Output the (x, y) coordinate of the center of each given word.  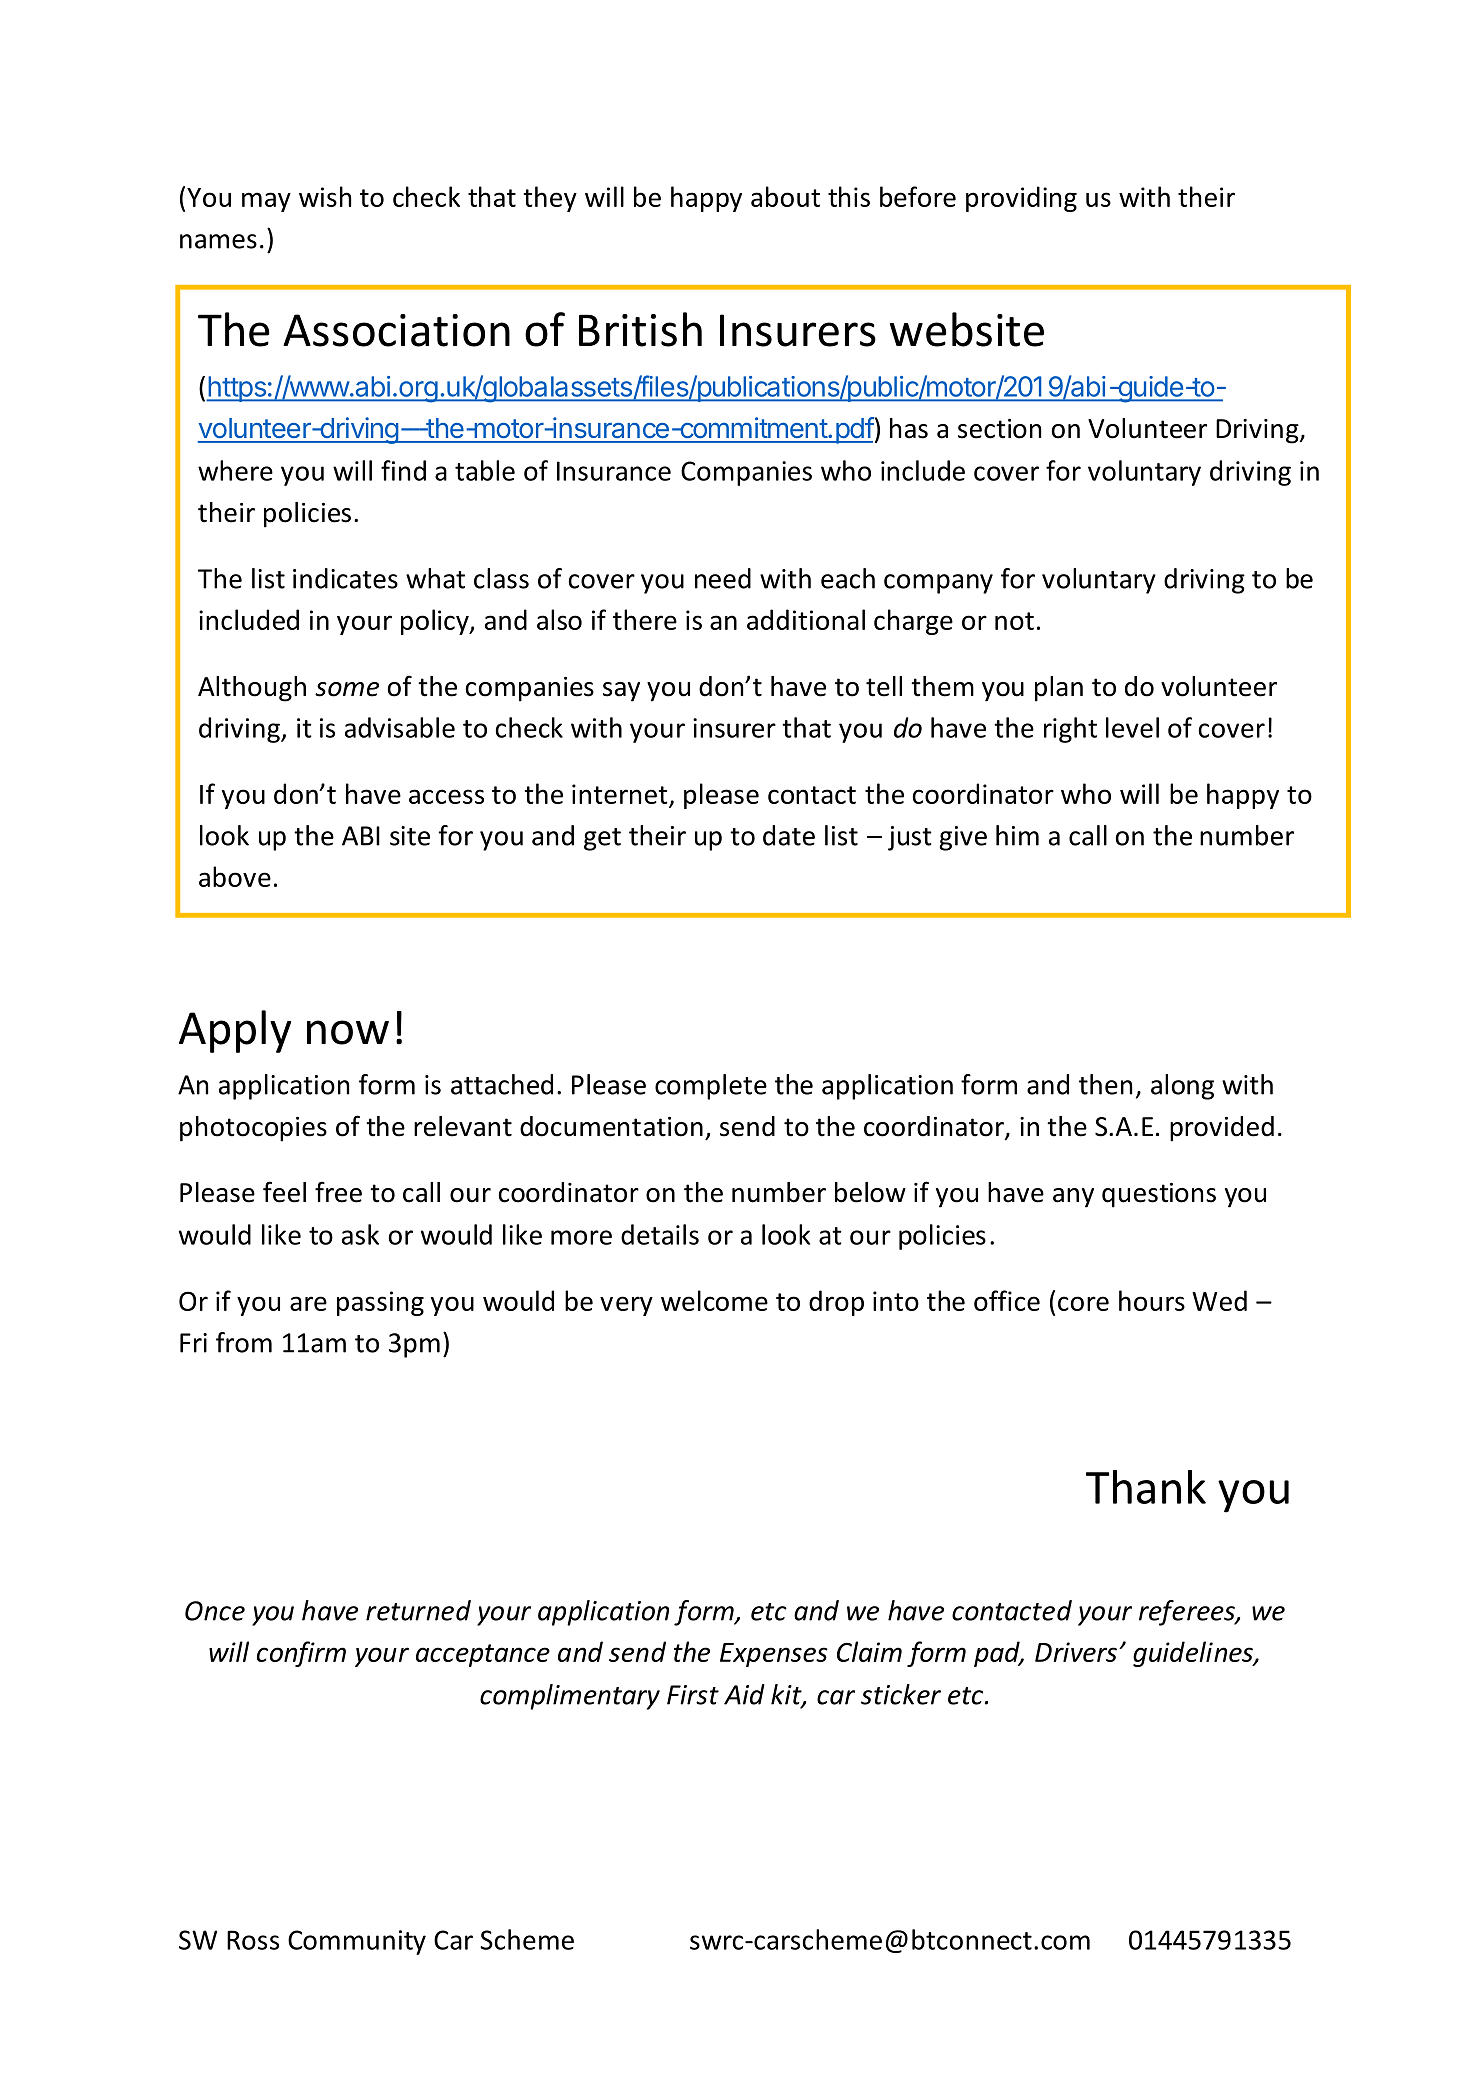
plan (1059, 689)
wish (325, 196)
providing (1021, 199)
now (348, 1032)
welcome (714, 1300)
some (347, 689)
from (244, 1342)
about (785, 196)
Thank (1146, 1487)
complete (711, 1087)
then (1105, 1084)
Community (357, 1942)
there (645, 619)
